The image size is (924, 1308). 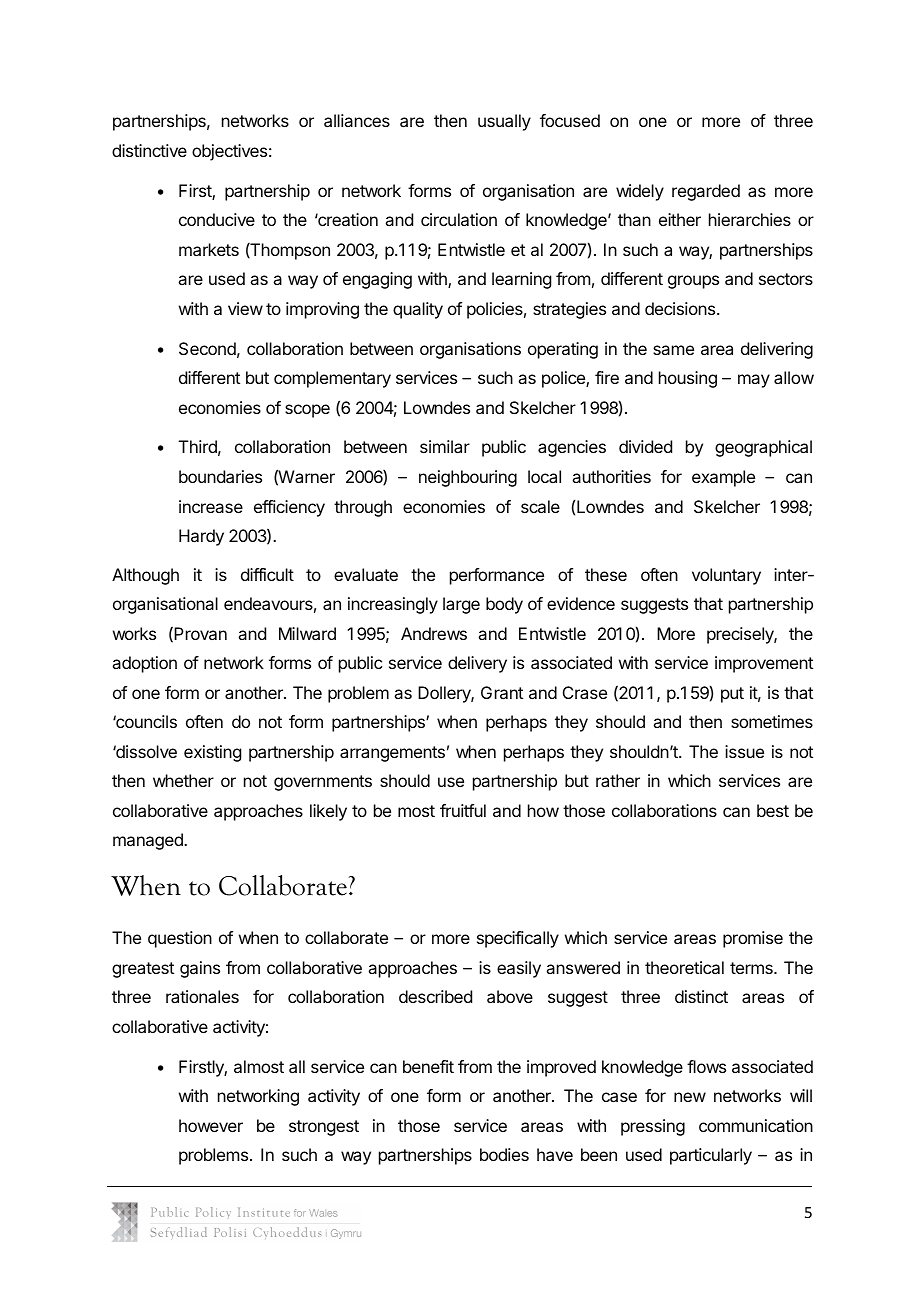 What do you see at coordinates (144, 664) in the document?
I see `adoption` at bounding box center [144, 664].
